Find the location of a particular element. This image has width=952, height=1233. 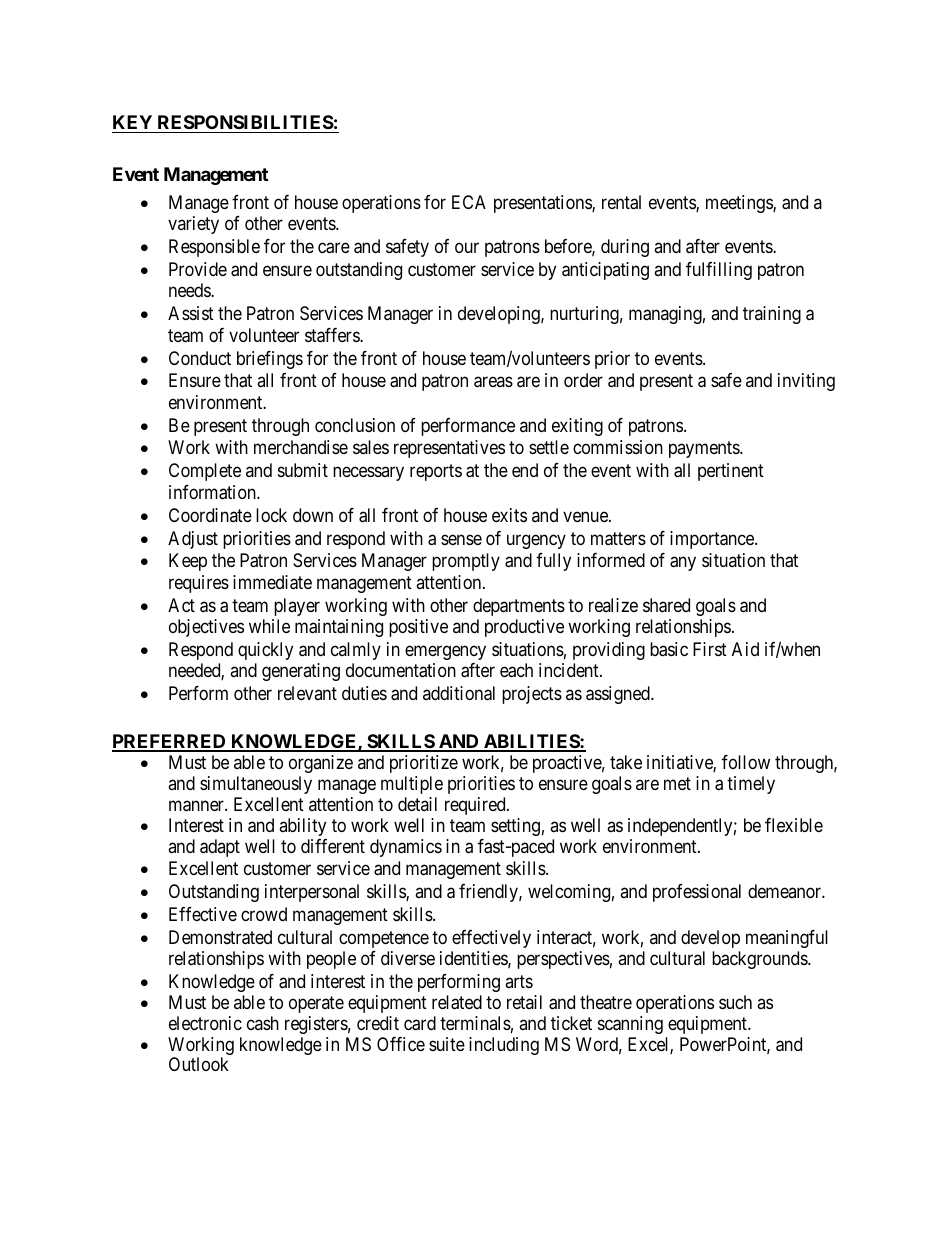

meetings is located at coordinates (740, 204).
